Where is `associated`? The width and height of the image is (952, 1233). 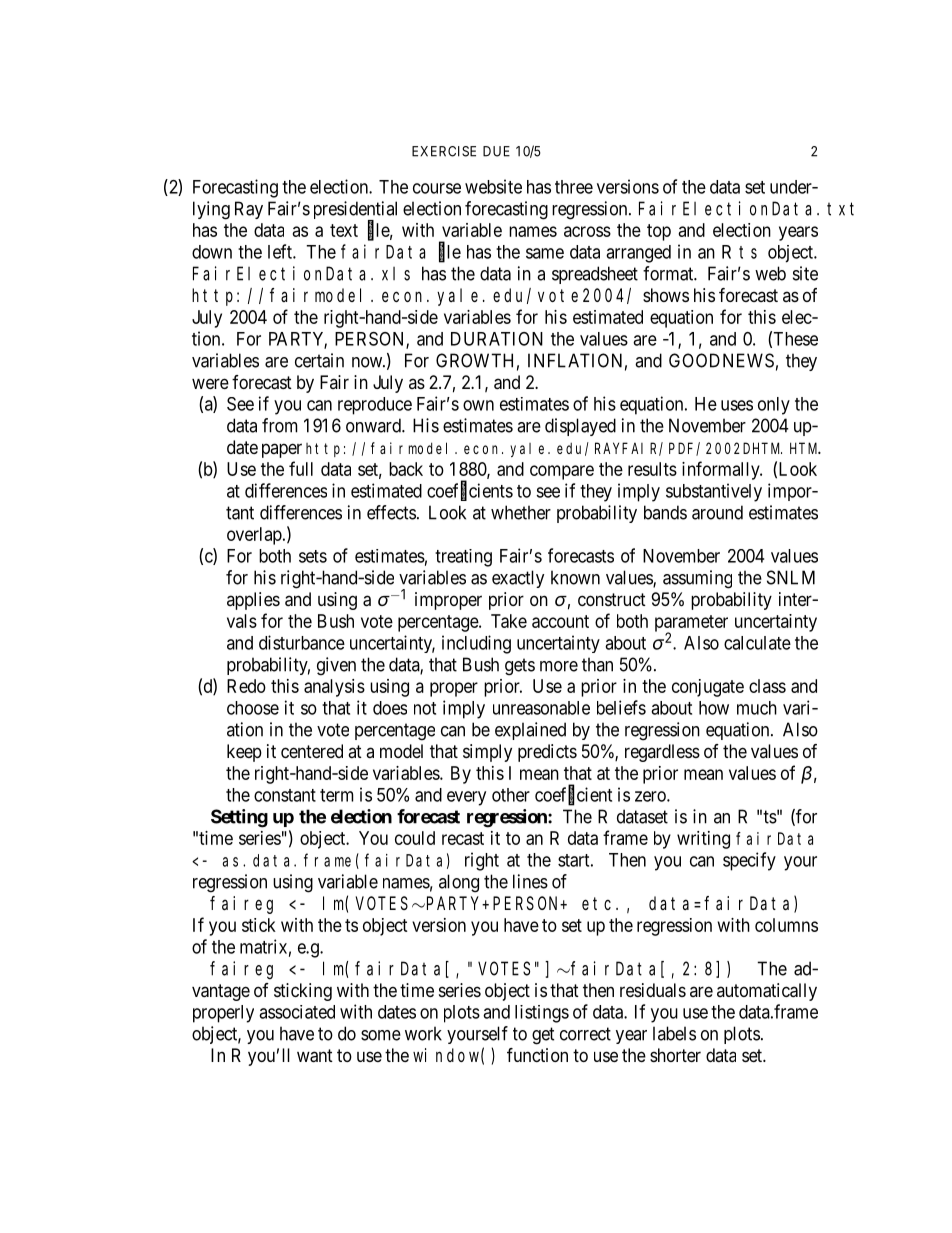
associated is located at coordinates (297, 1012).
